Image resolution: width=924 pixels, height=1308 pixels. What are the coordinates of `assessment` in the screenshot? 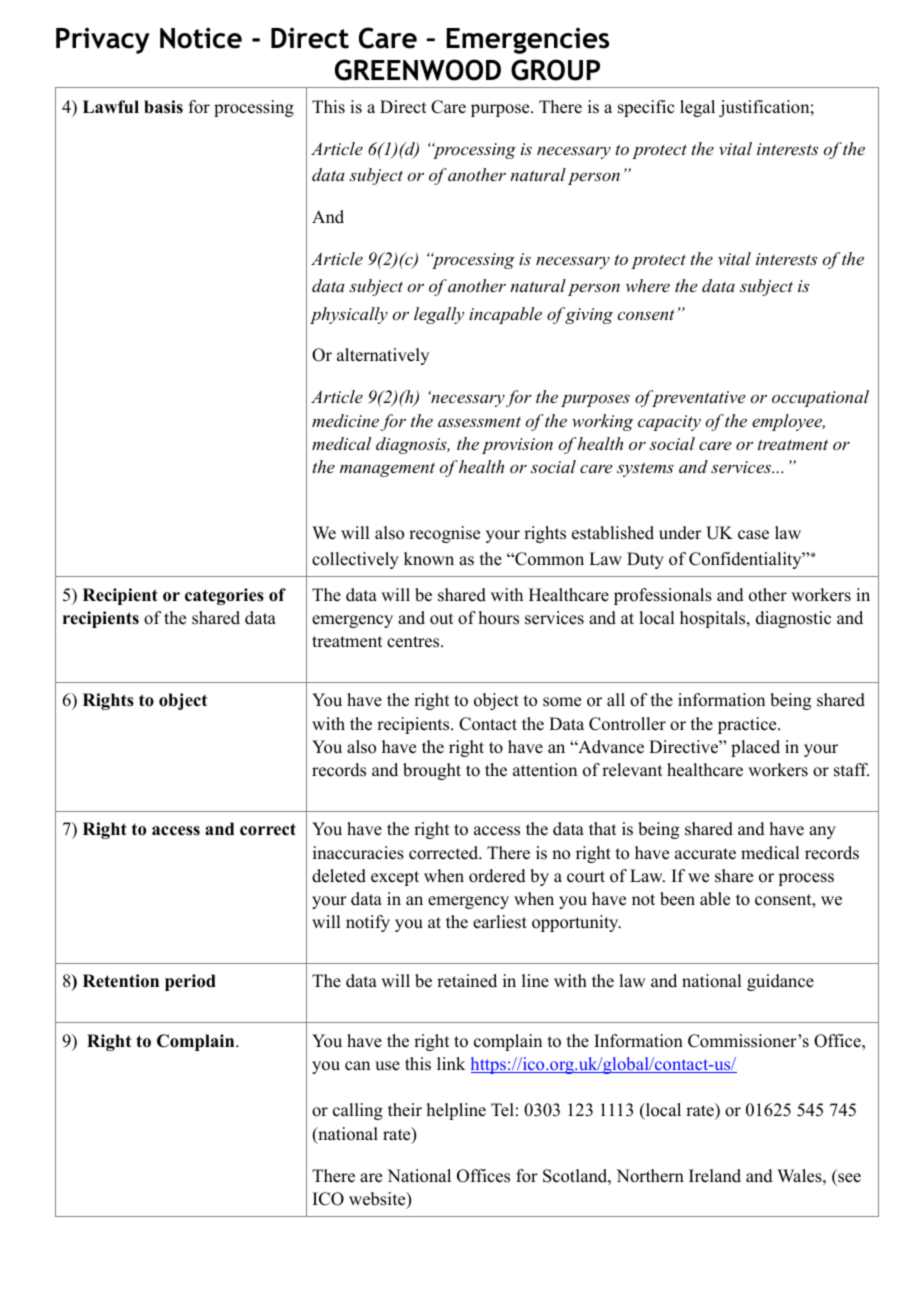 It's located at (479, 422).
